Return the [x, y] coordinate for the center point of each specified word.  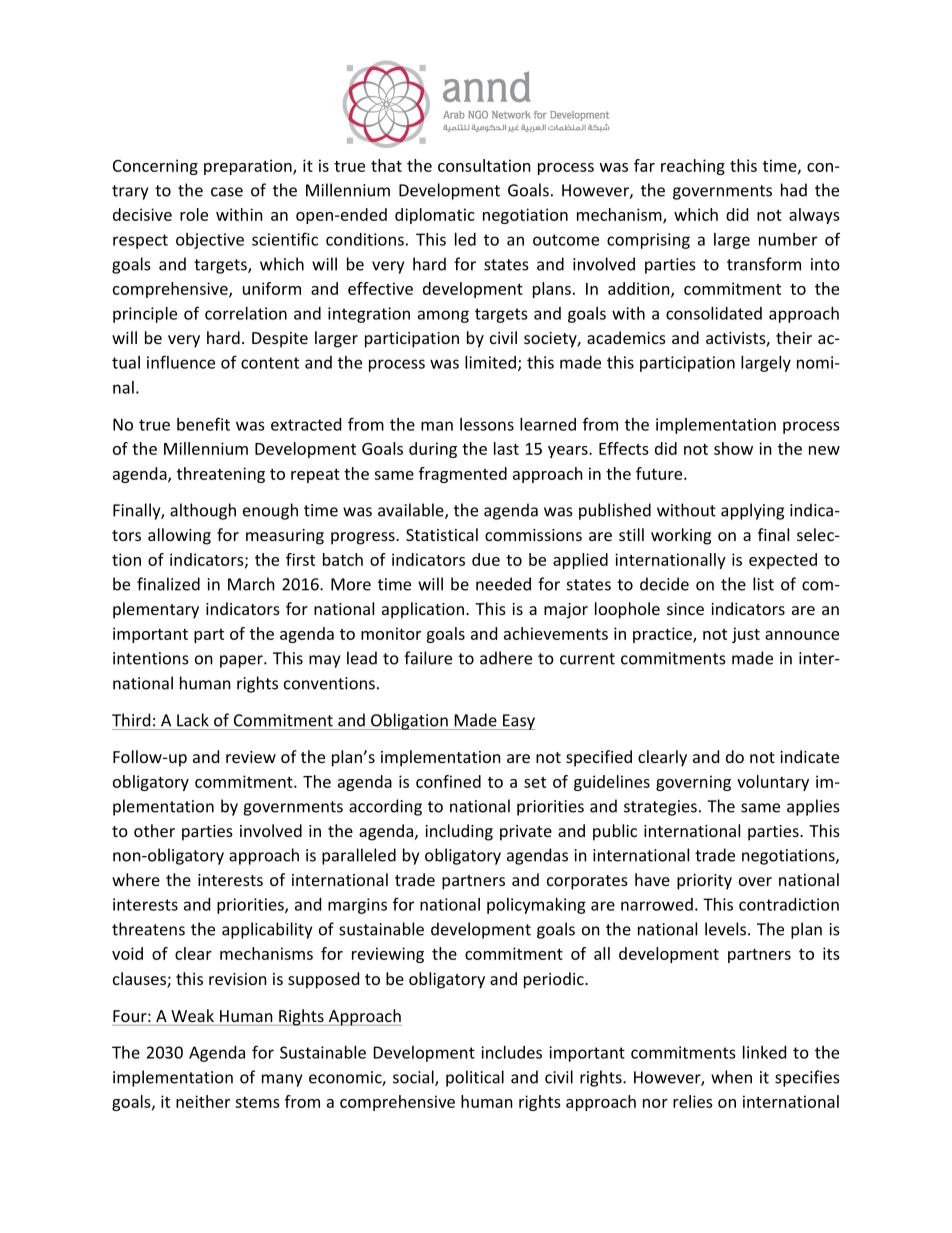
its [831, 953]
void [127, 953]
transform [764, 264]
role [194, 214]
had [794, 190]
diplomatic [435, 216]
